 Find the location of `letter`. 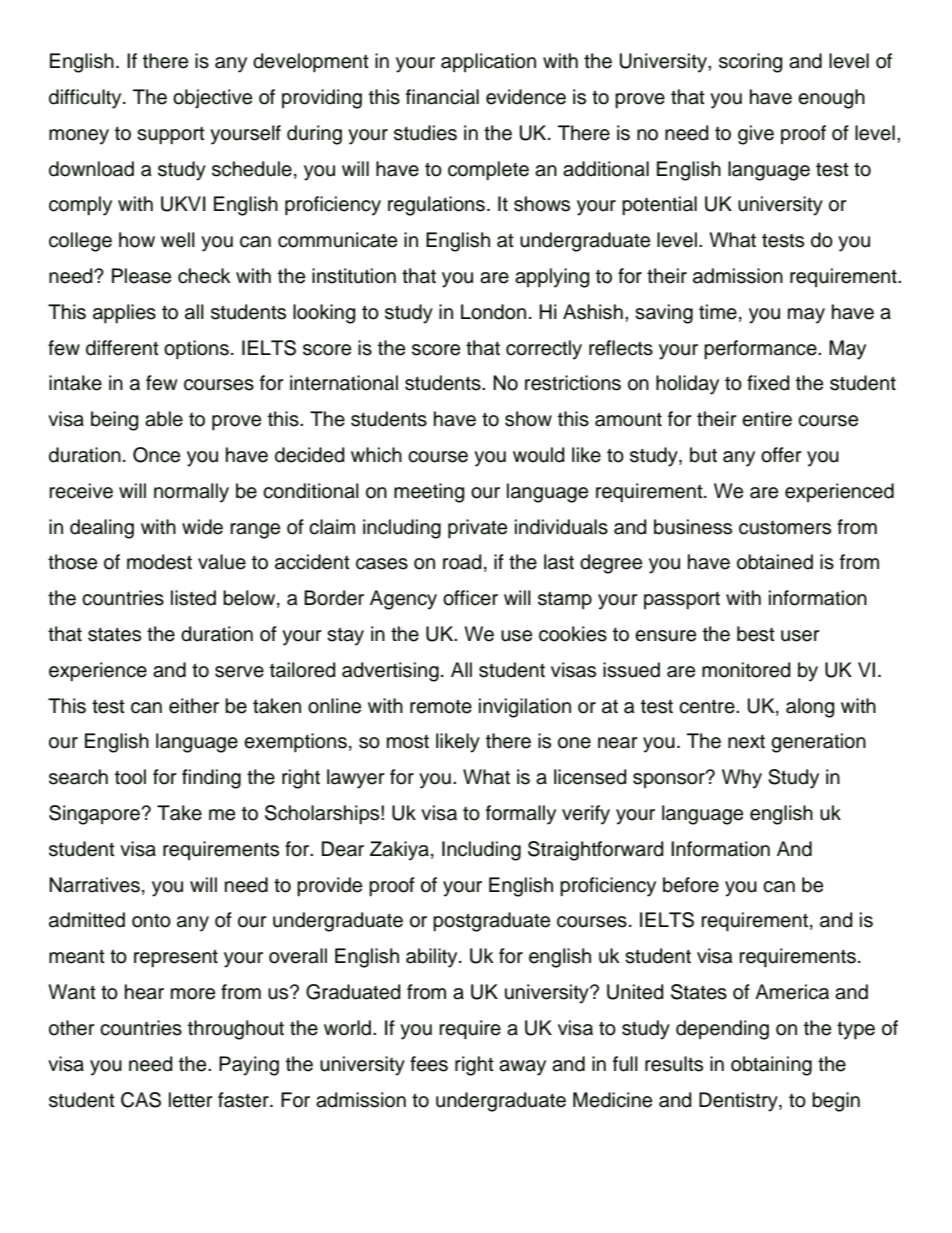

letter is located at coordinates (191, 1100).
